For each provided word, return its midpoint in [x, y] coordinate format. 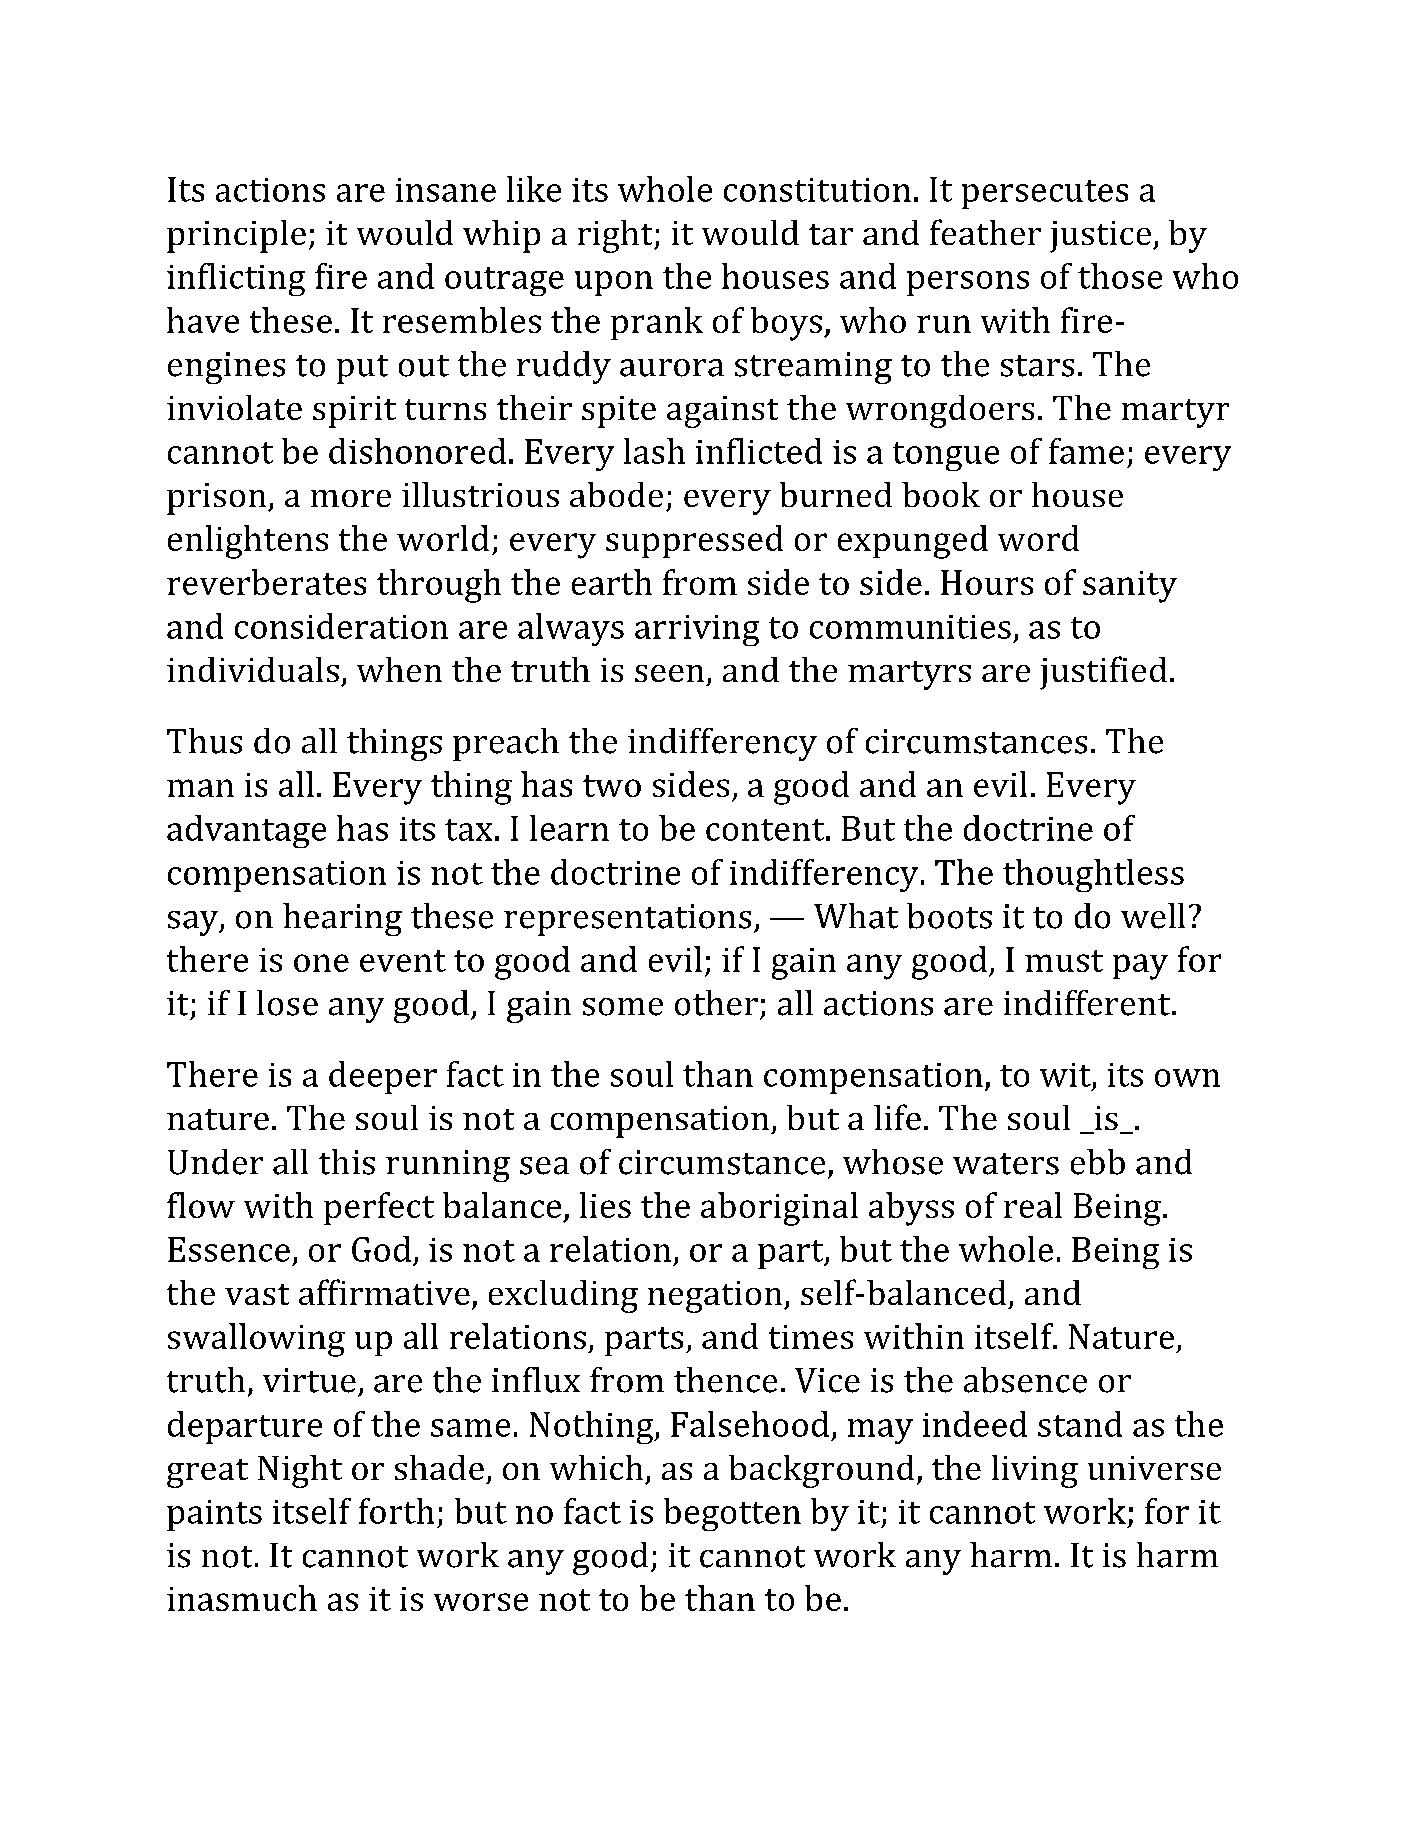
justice [1102, 237]
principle [236, 236]
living [1035, 1471]
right [616, 236]
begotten [732, 1514]
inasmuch [242, 1598]
